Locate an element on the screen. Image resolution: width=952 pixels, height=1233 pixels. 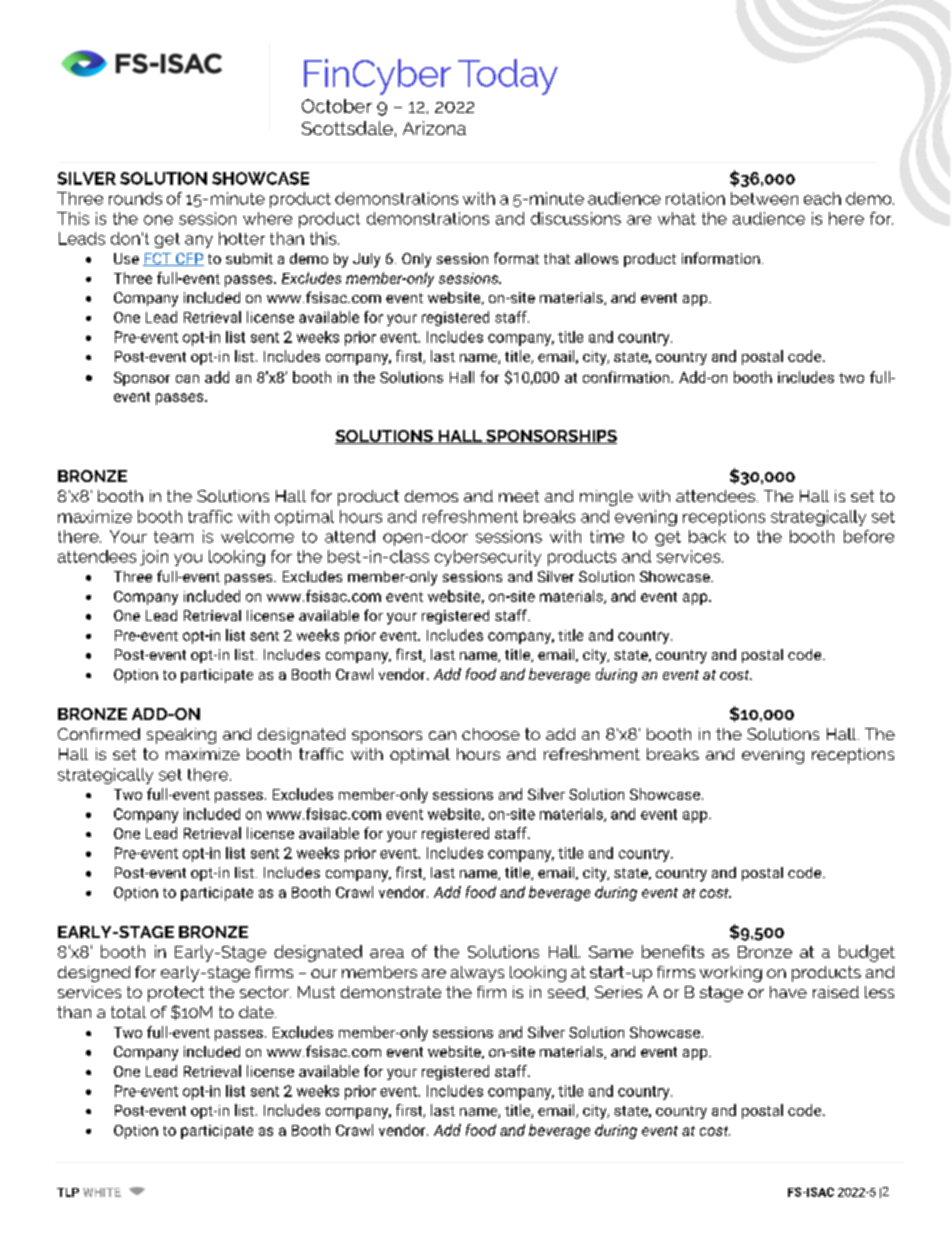
cybersecurity is located at coordinates (488, 558).
